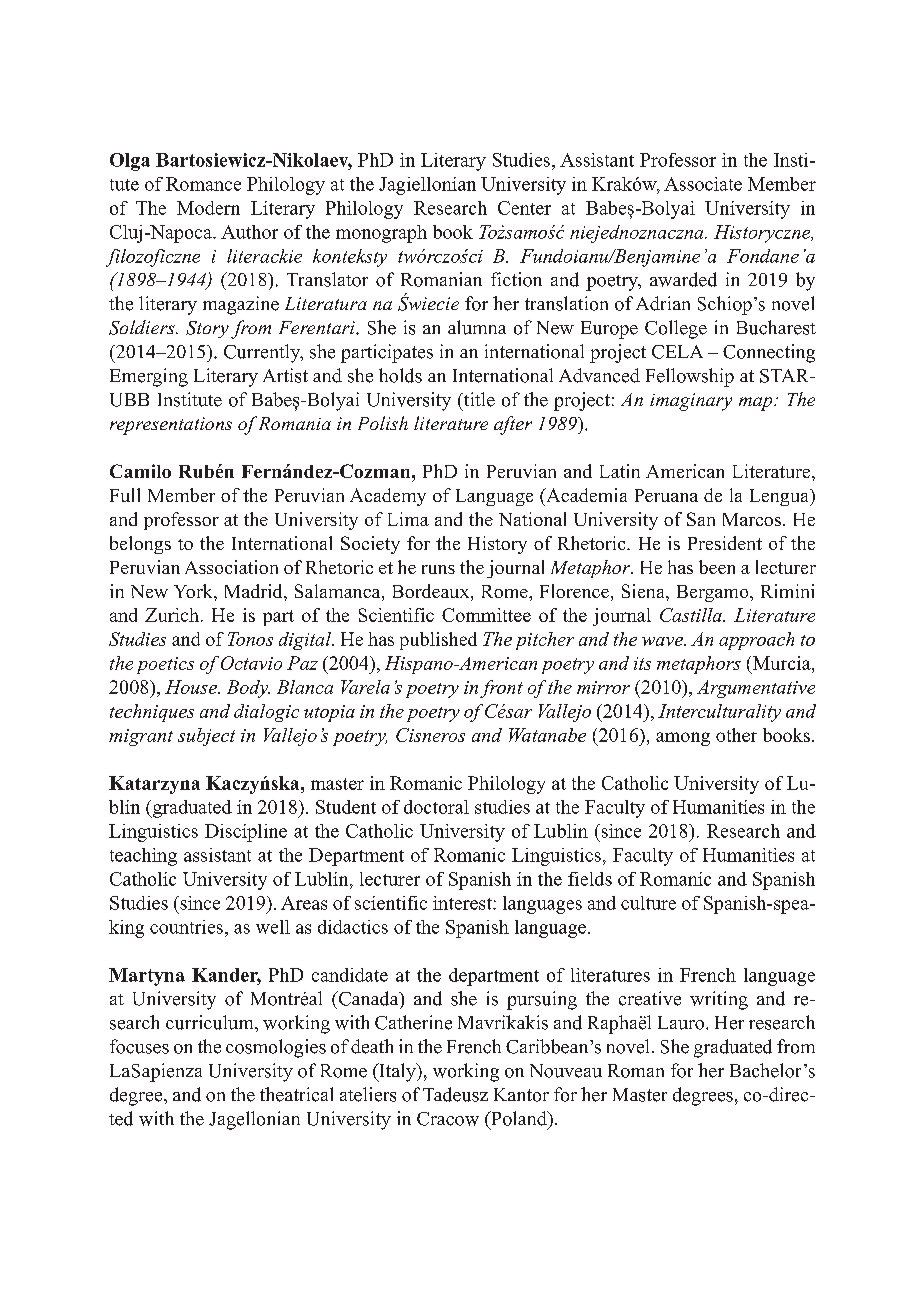 The height and width of the screenshot is (1305, 924). What do you see at coordinates (524, 208) in the screenshot?
I see `Center` at bounding box center [524, 208].
